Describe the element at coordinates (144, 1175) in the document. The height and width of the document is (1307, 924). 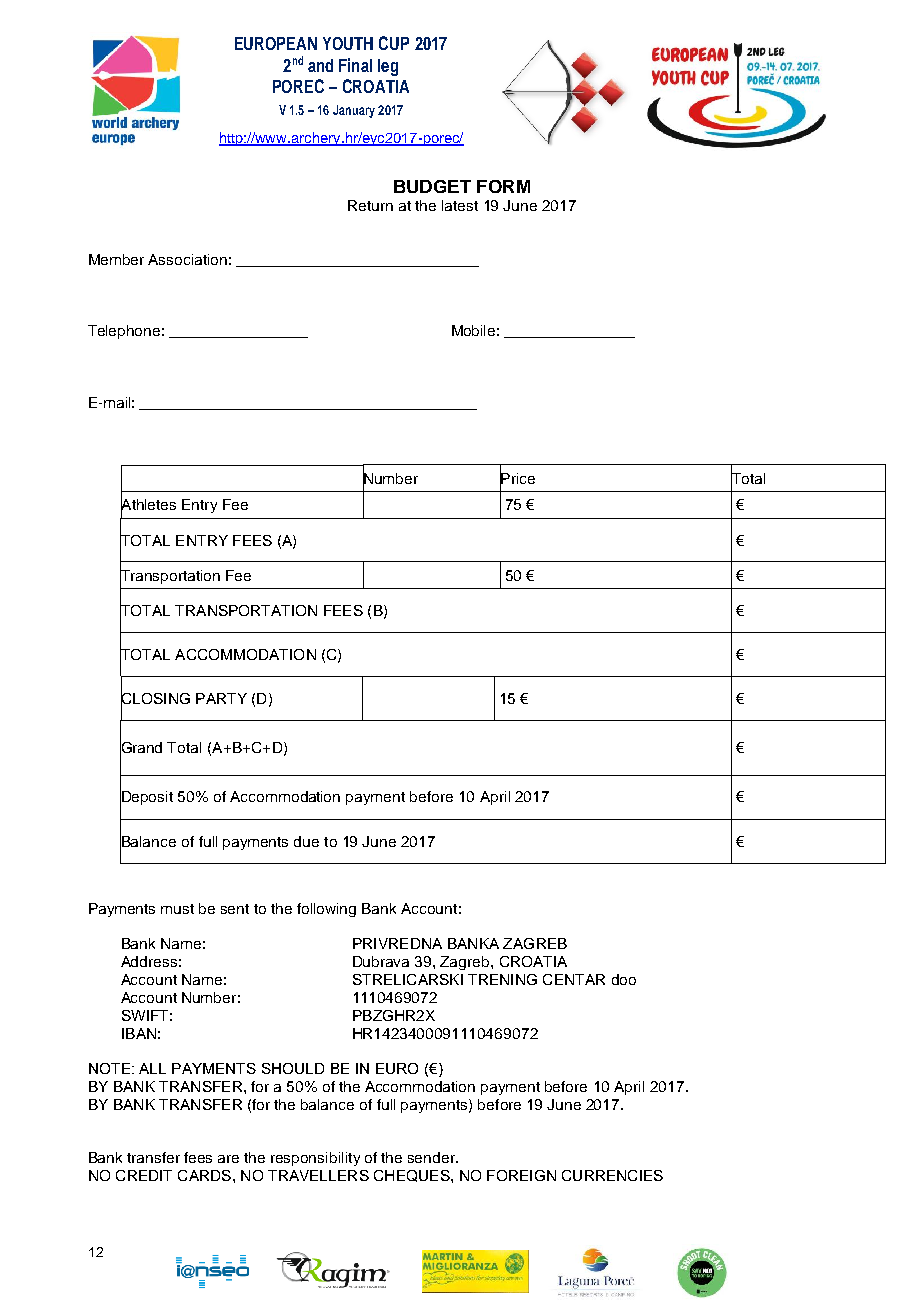
I see `CREDIT` at that location.
